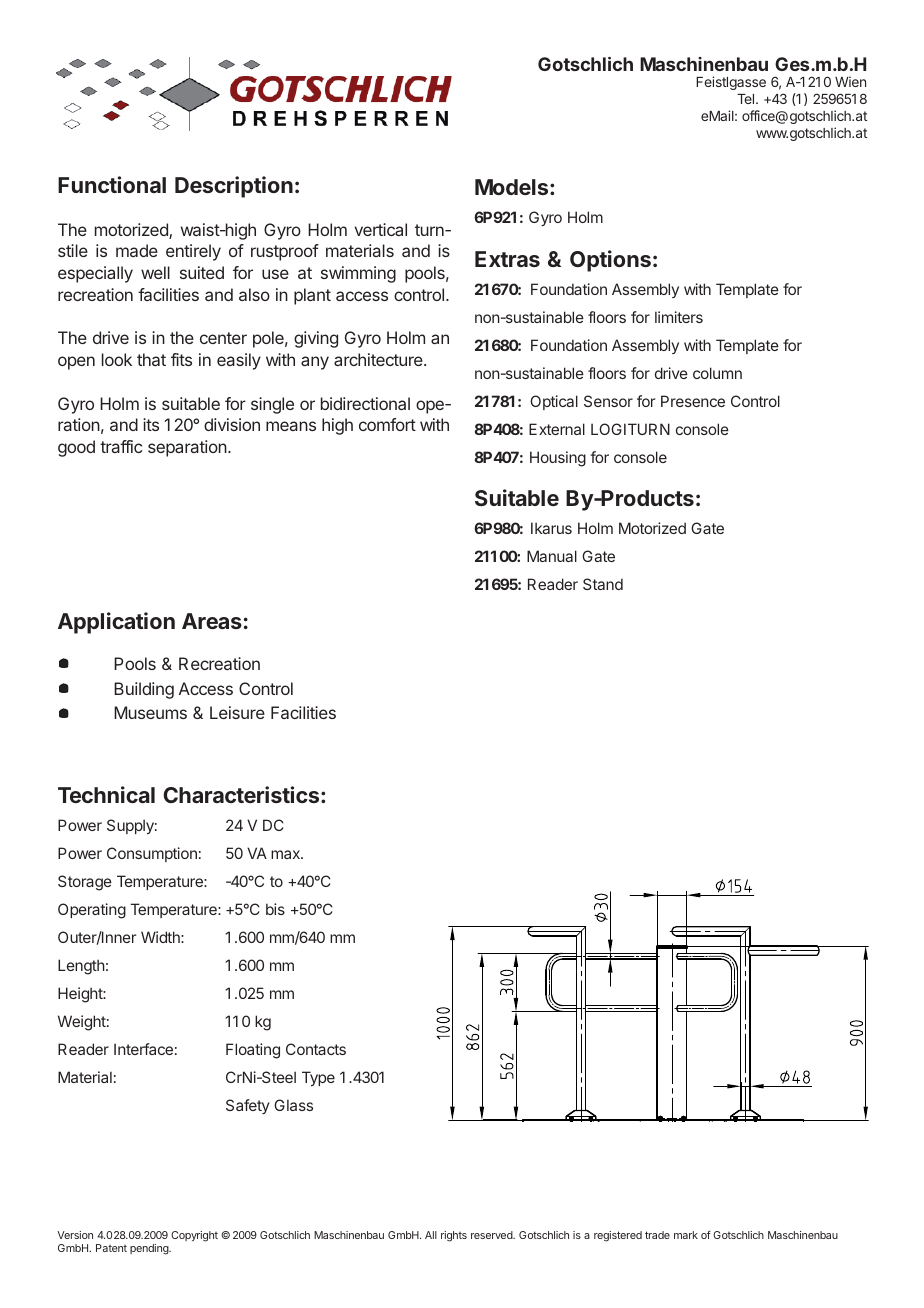 The width and height of the page is (924, 1308). I want to click on bis, so click(275, 909).
